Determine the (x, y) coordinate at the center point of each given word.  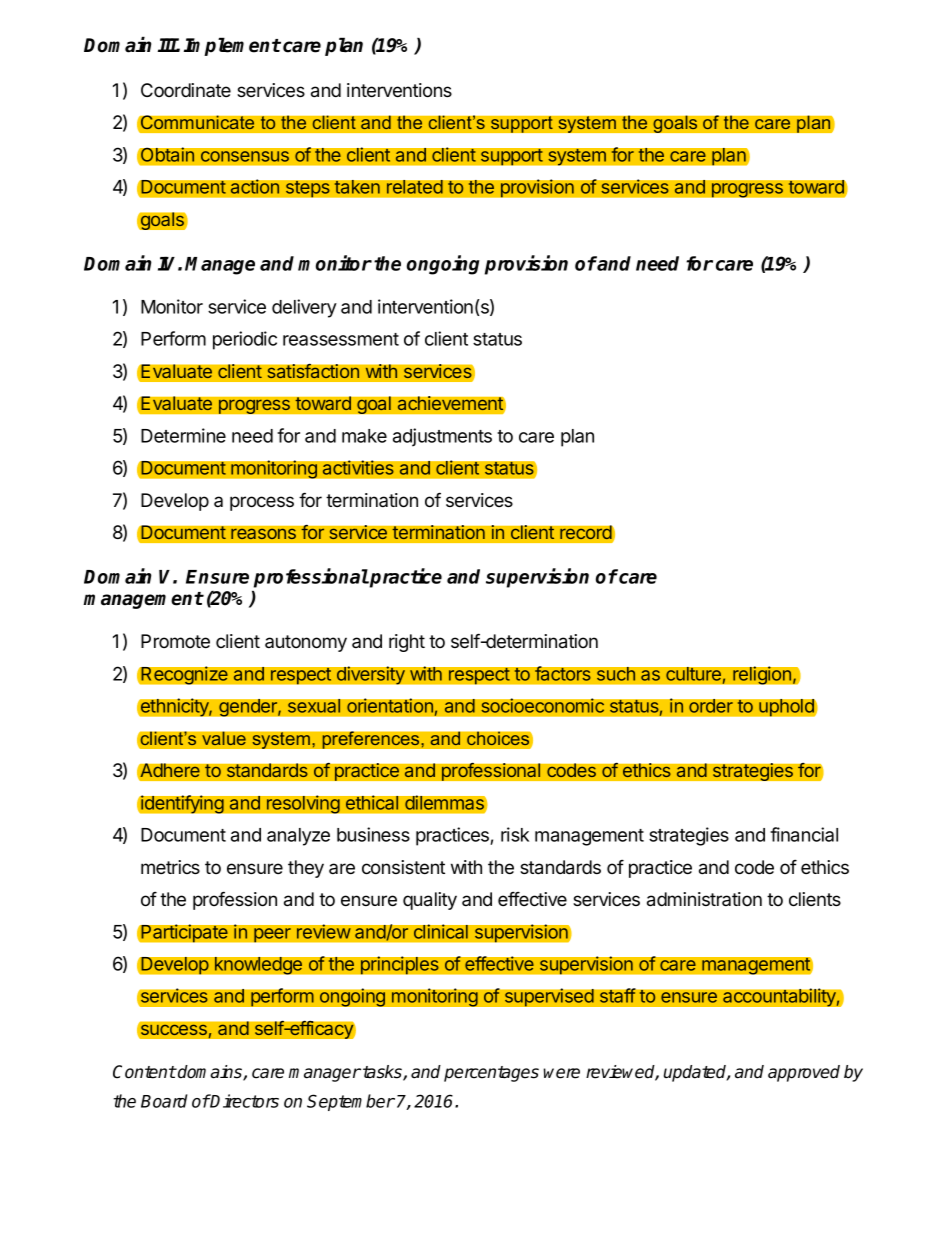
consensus (245, 156)
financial (804, 834)
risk (515, 834)
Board (164, 1101)
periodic (245, 340)
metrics (170, 867)
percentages (491, 1074)
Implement (232, 46)
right (407, 643)
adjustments (442, 437)
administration (704, 899)
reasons (263, 534)
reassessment (341, 339)
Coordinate (186, 90)
